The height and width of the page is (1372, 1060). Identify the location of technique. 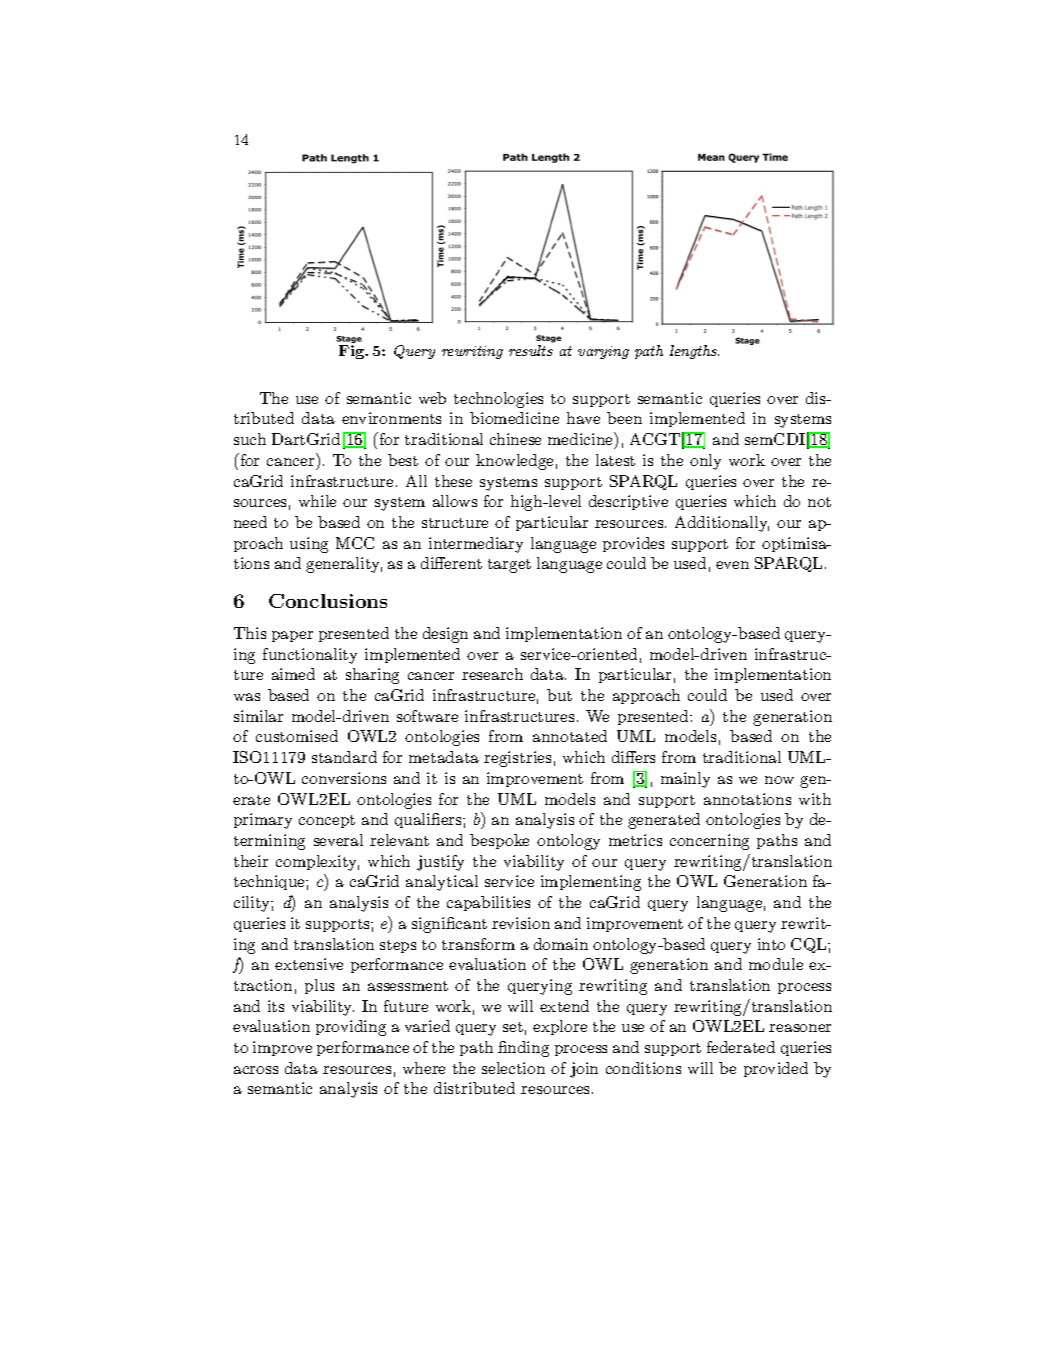
(270, 882).
